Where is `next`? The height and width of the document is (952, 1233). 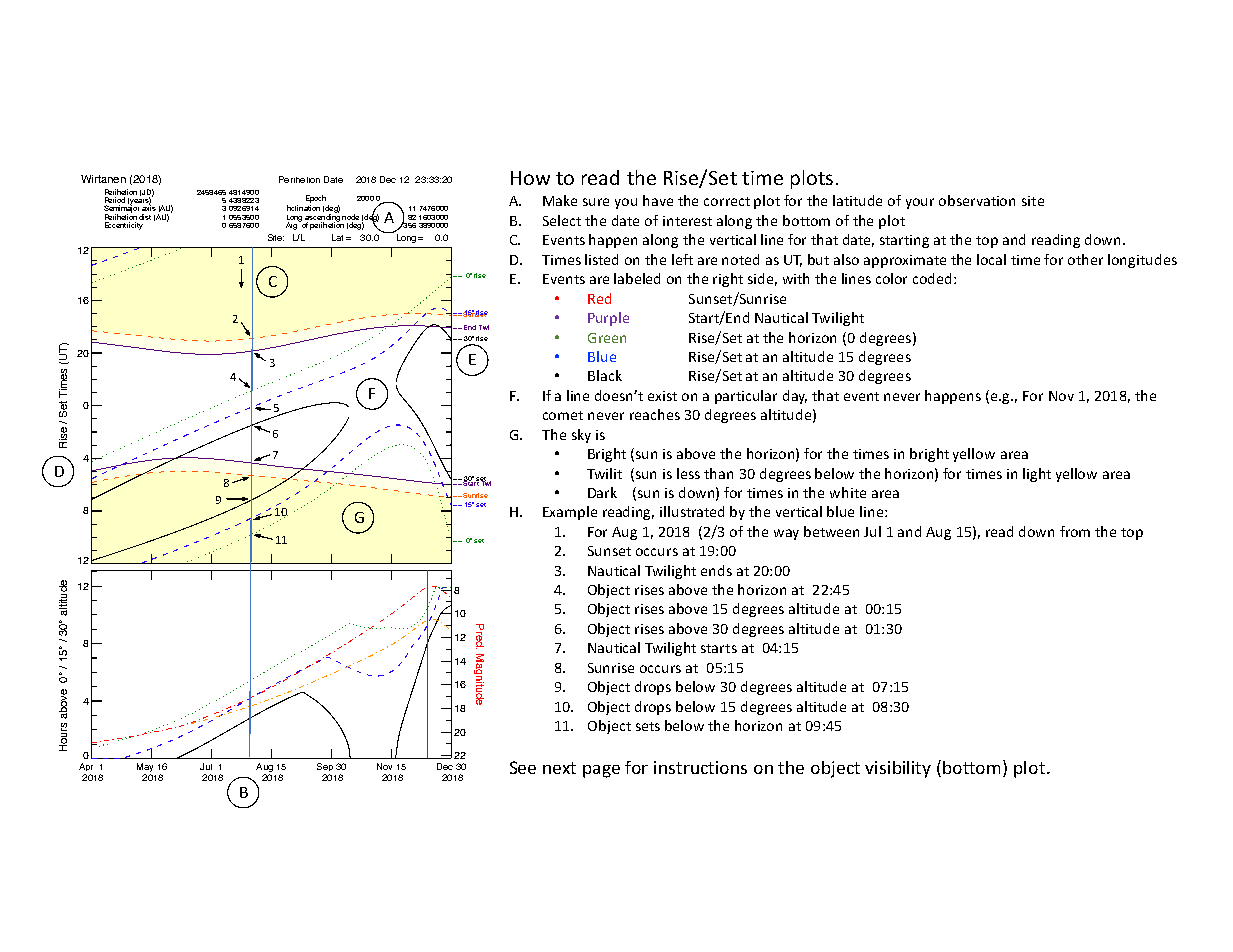 next is located at coordinates (559, 768).
